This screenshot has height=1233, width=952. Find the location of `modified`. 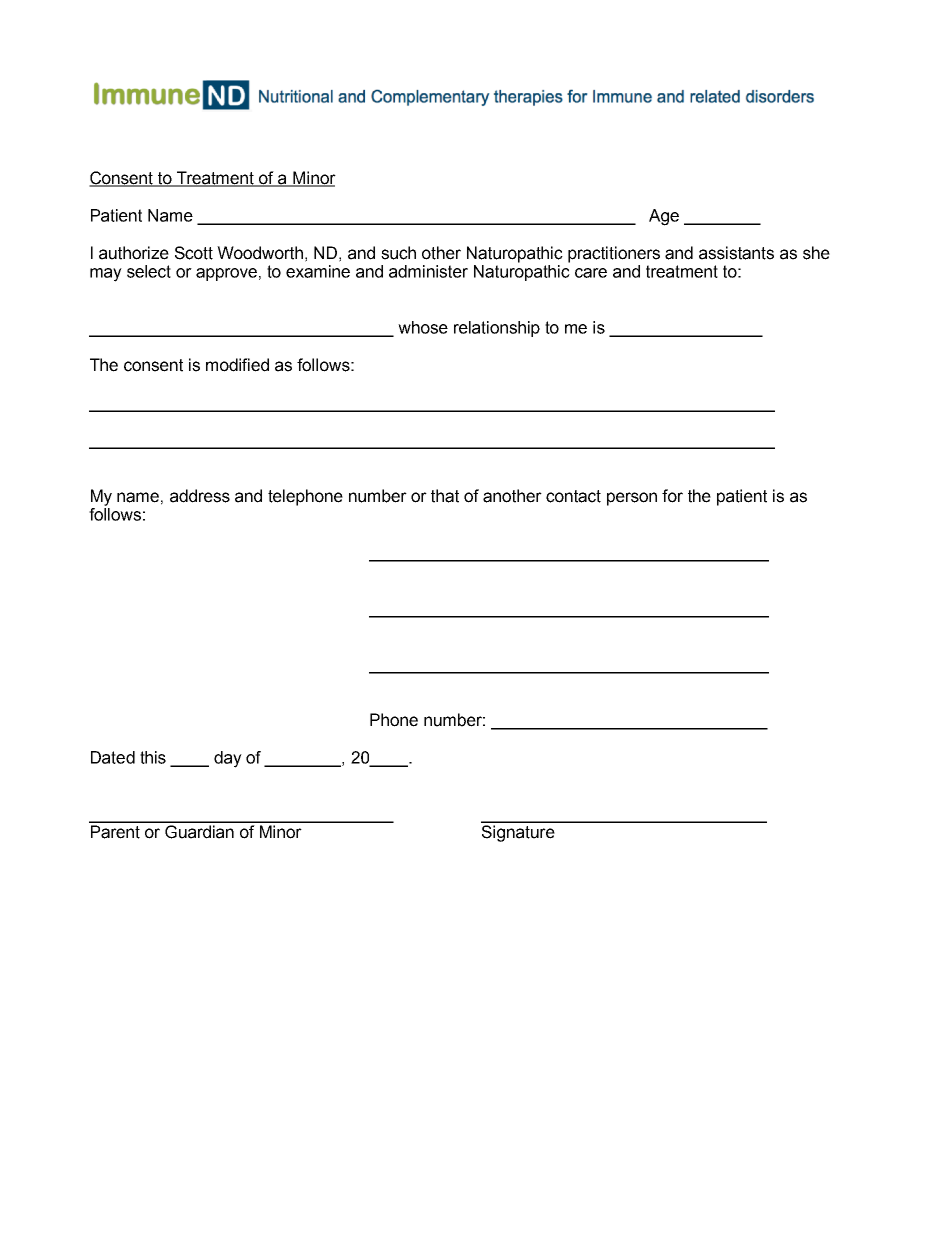

modified is located at coordinates (237, 365).
